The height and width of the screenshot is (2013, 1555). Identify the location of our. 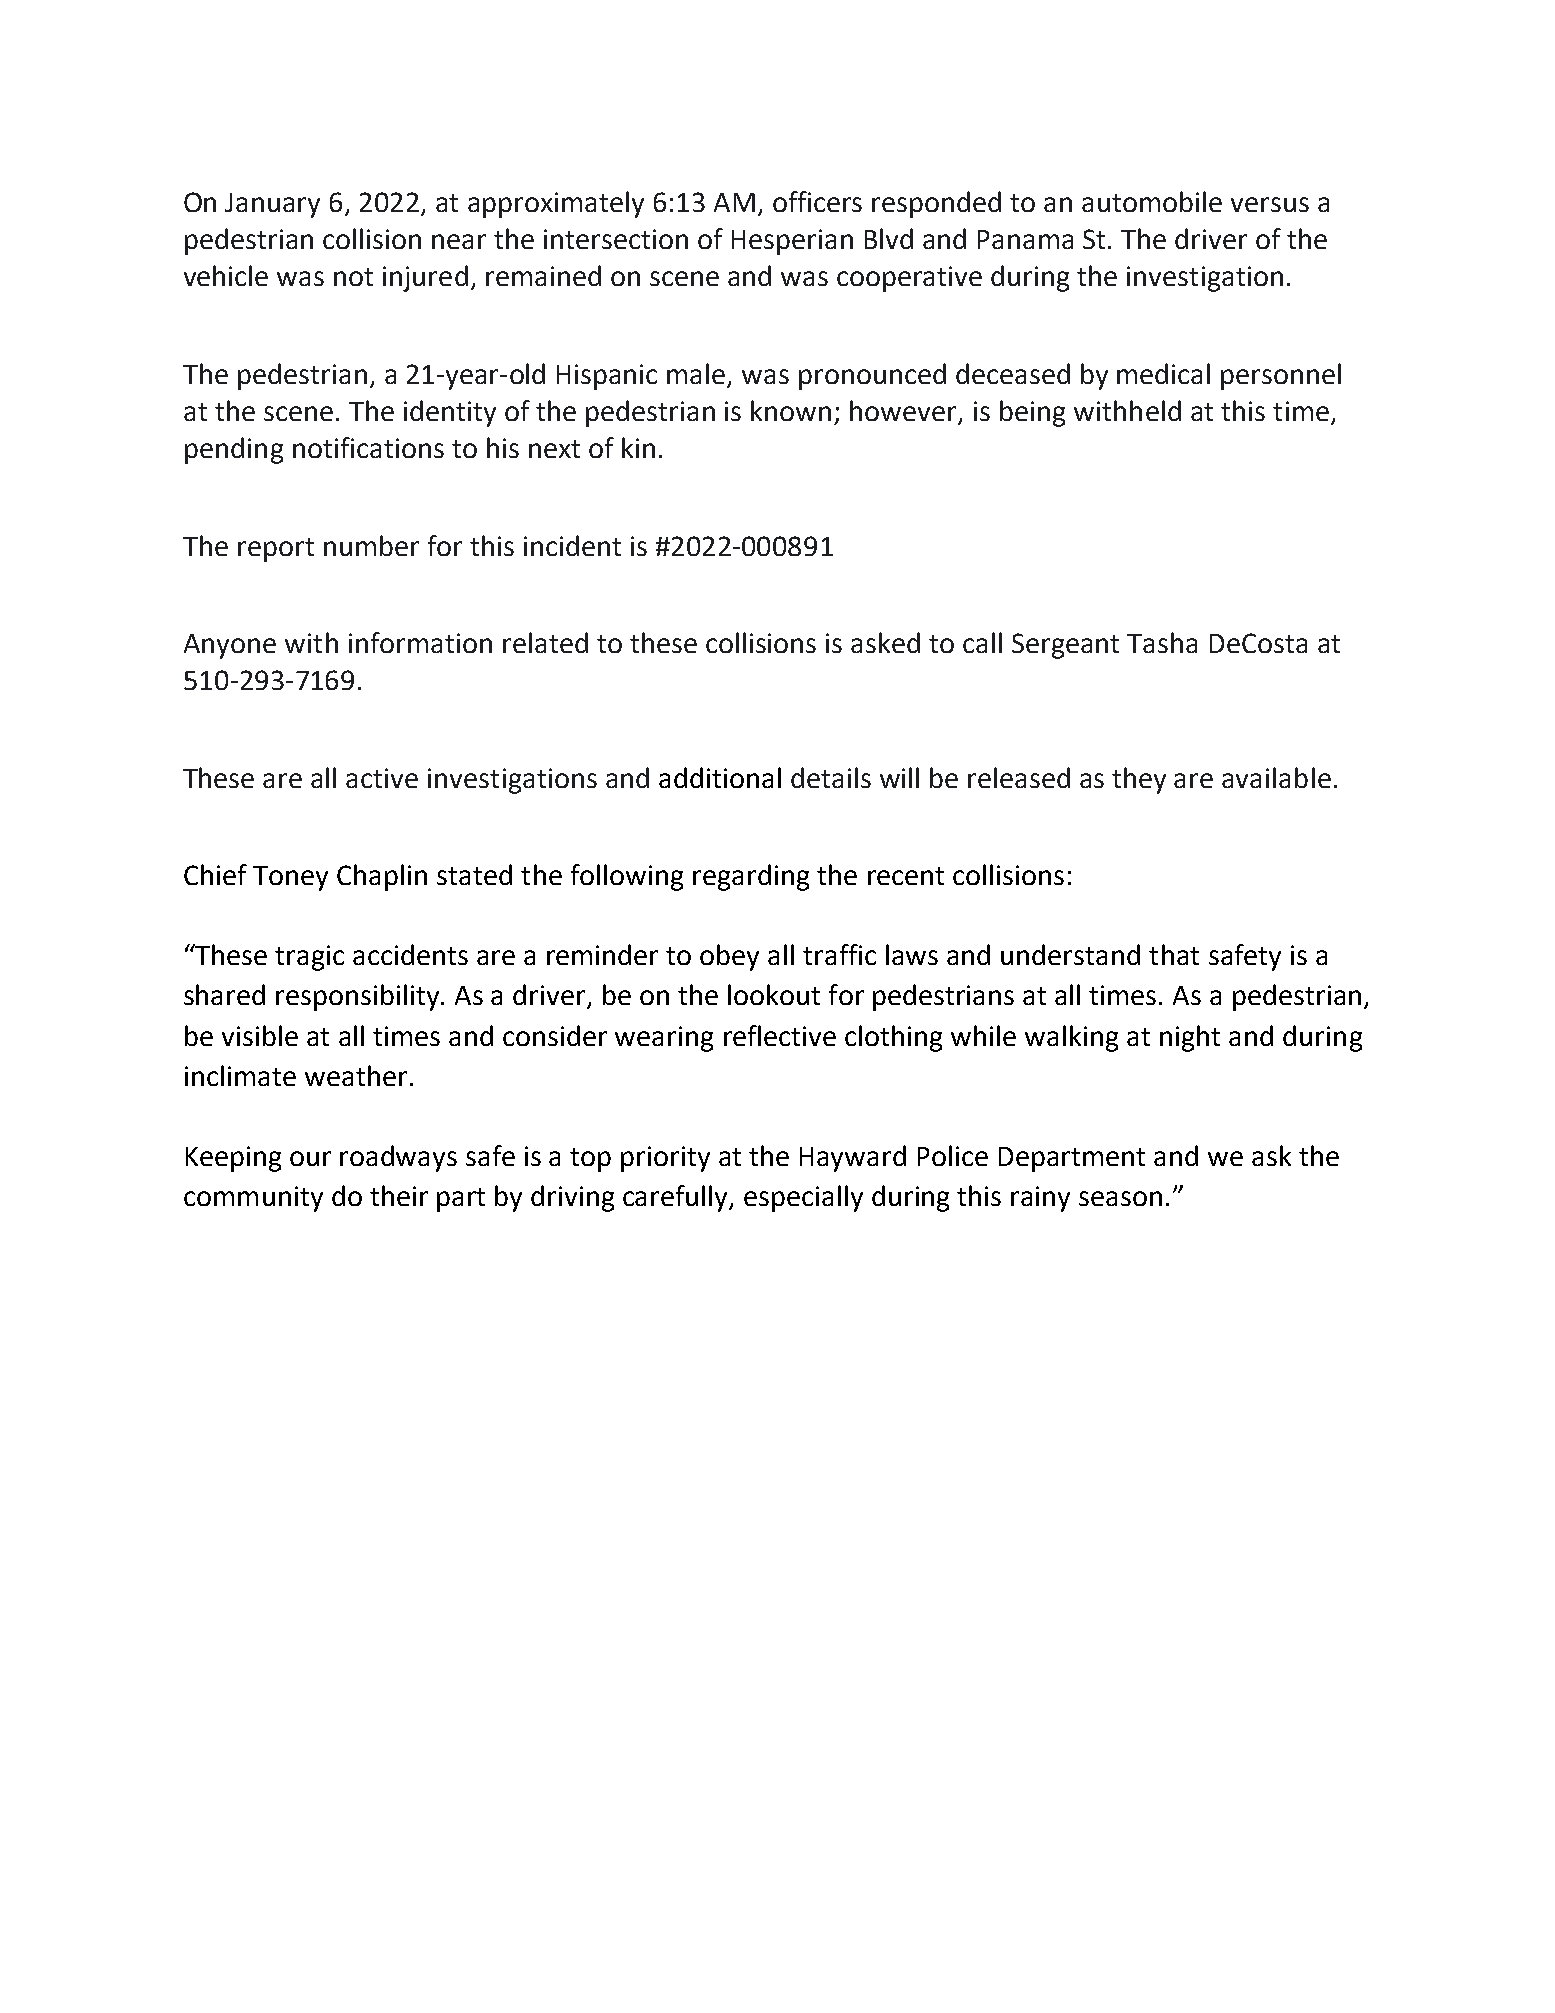
(310, 1158).
